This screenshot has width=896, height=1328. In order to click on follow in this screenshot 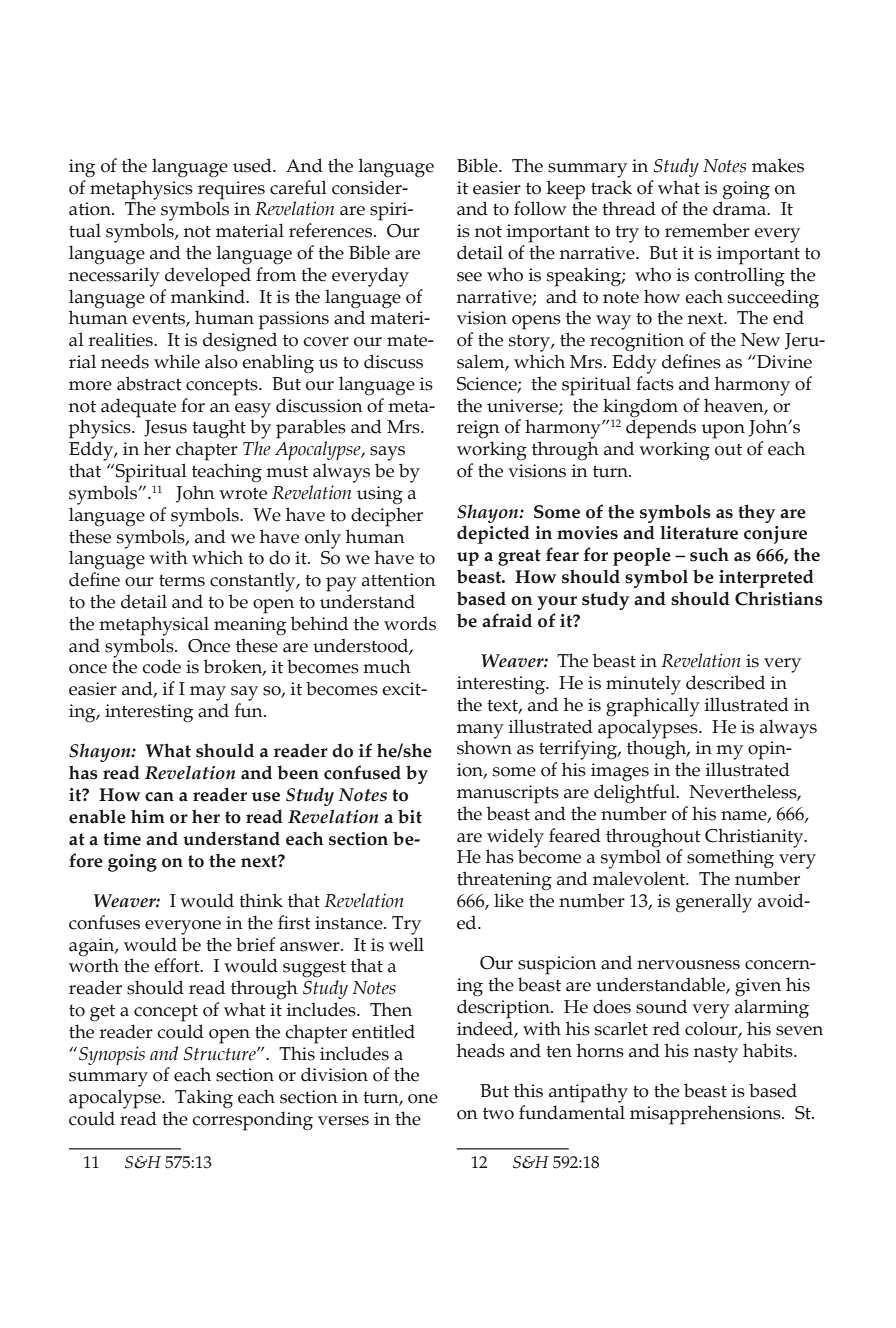, I will do `click(540, 208)`.
